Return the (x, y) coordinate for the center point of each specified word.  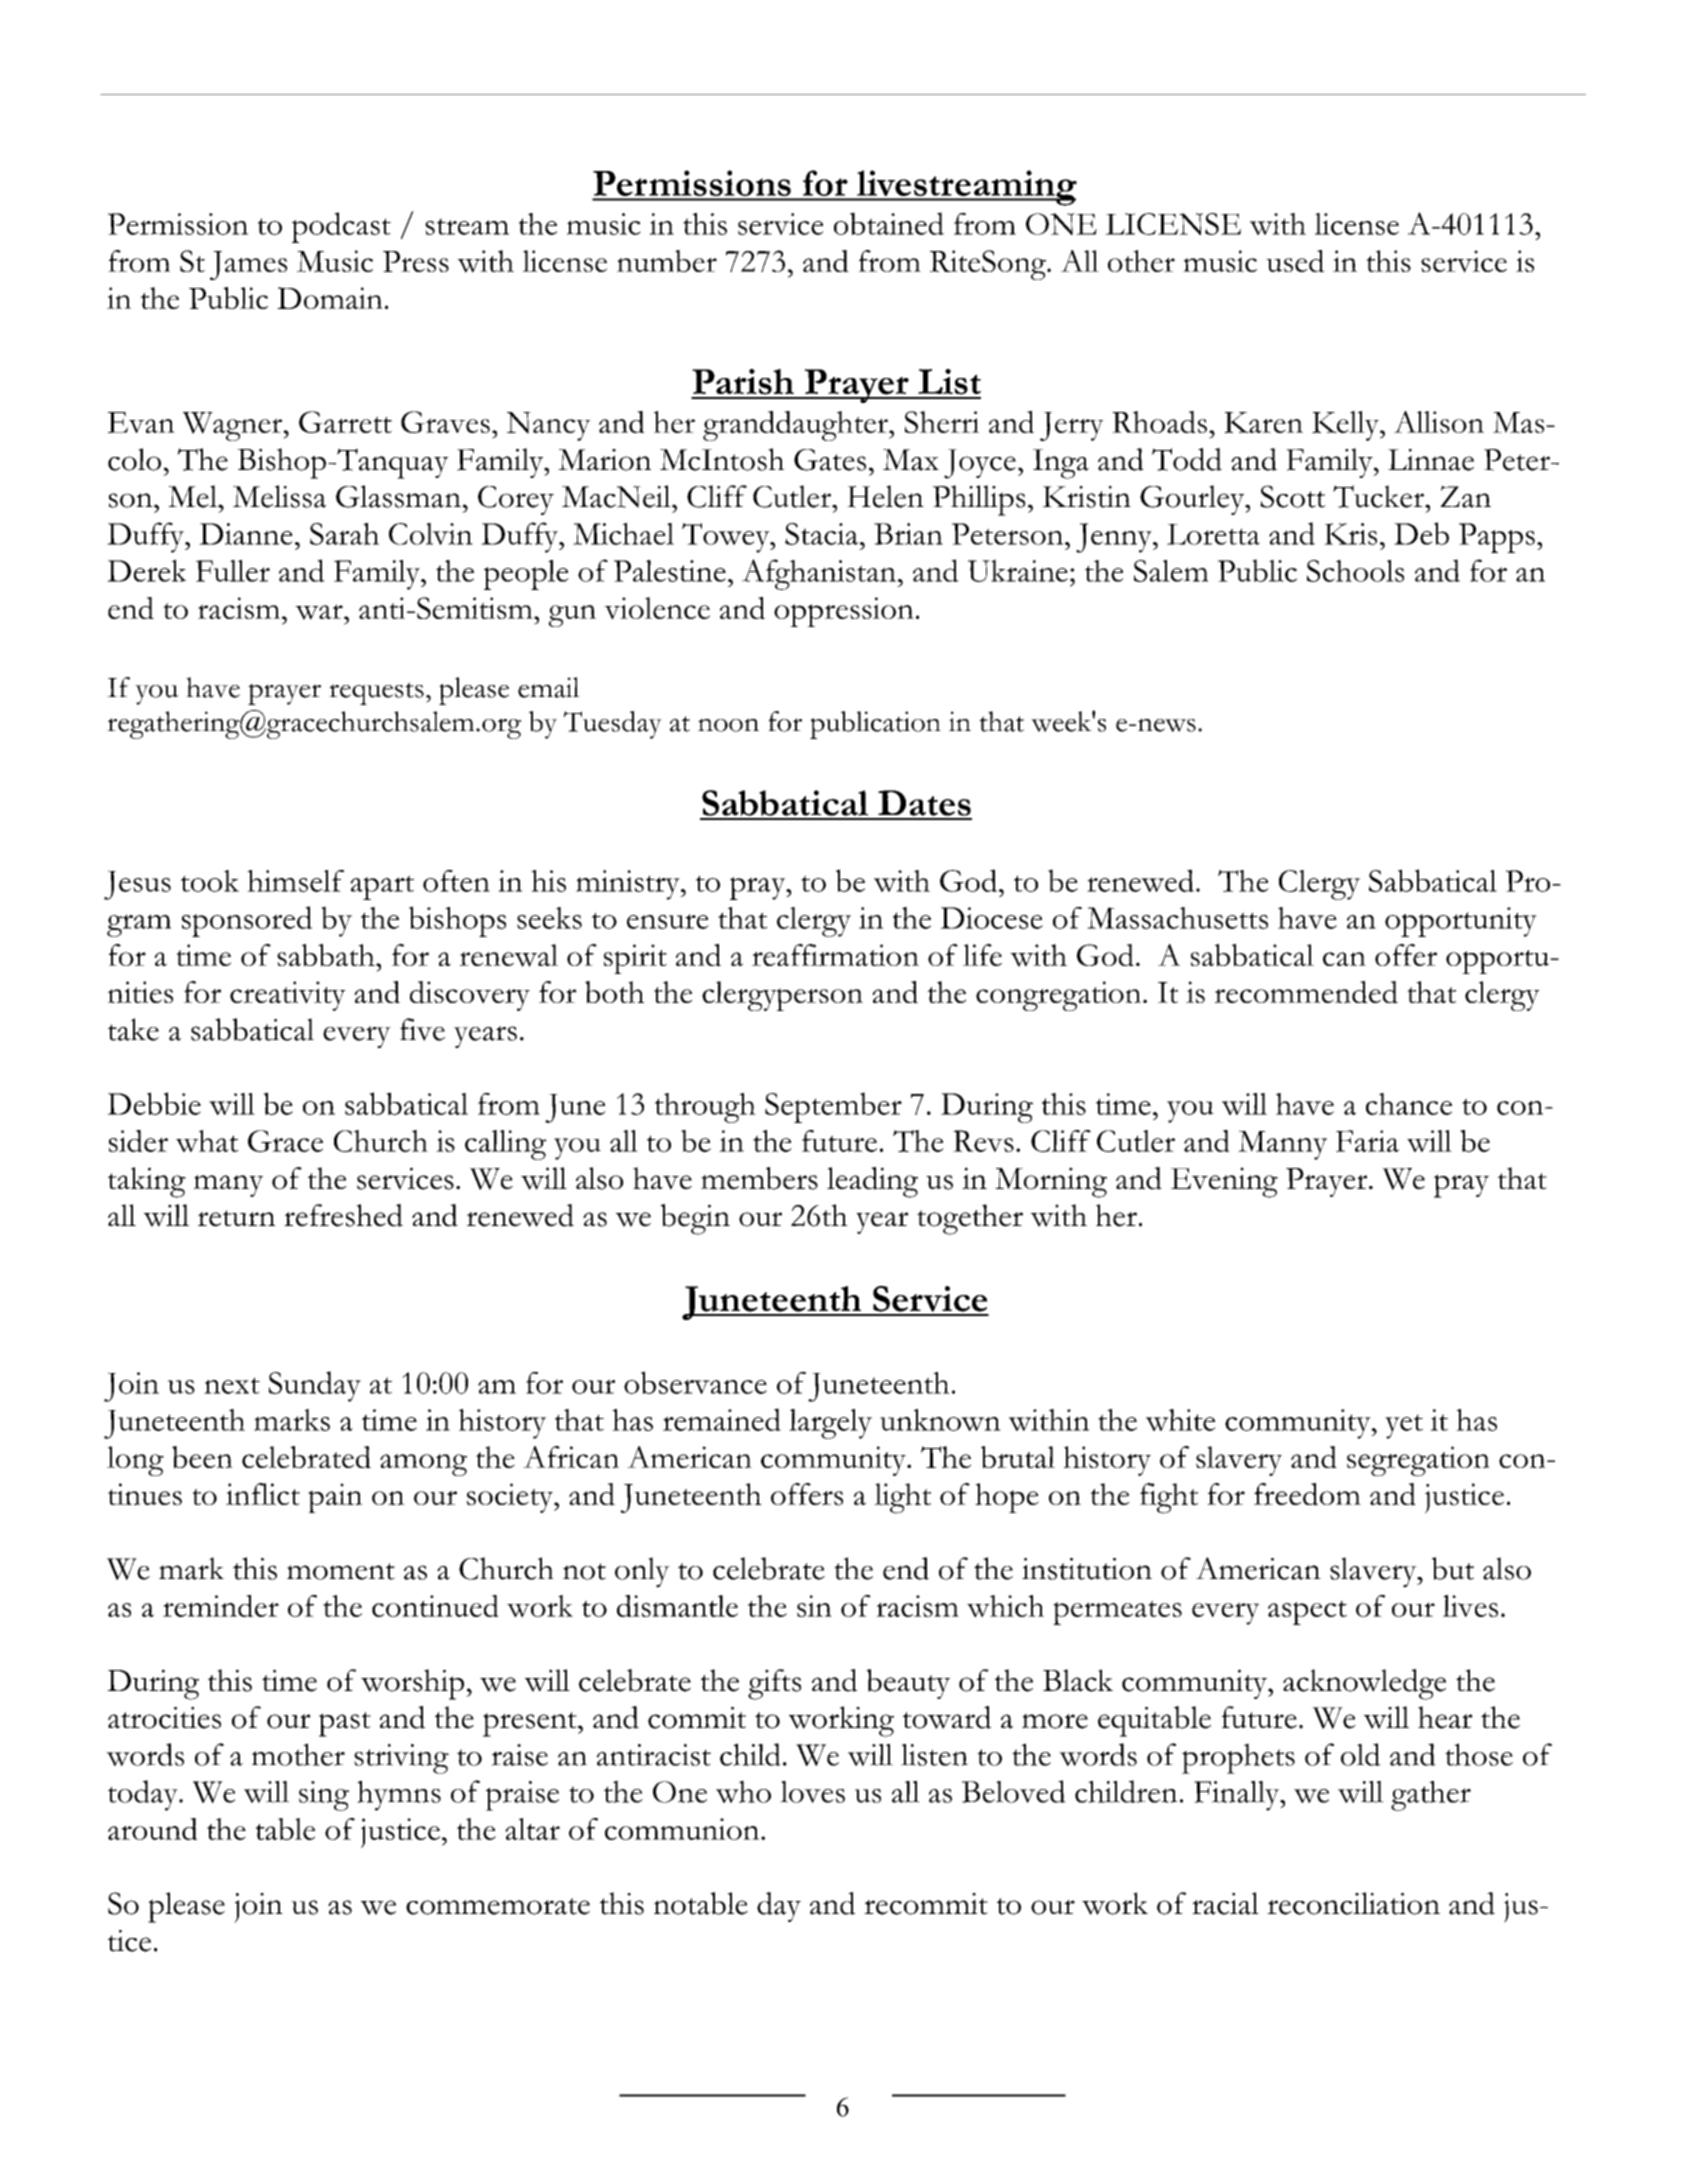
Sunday (315, 1386)
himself (295, 881)
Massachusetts (1177, 918)
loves (812, 1792)
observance (695, 1382)
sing (324, 1796)
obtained (889, 223)
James (248, 265)
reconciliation (1353, 1903)
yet (1404, 1426)
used (1295, 261)
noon (728, 725)
